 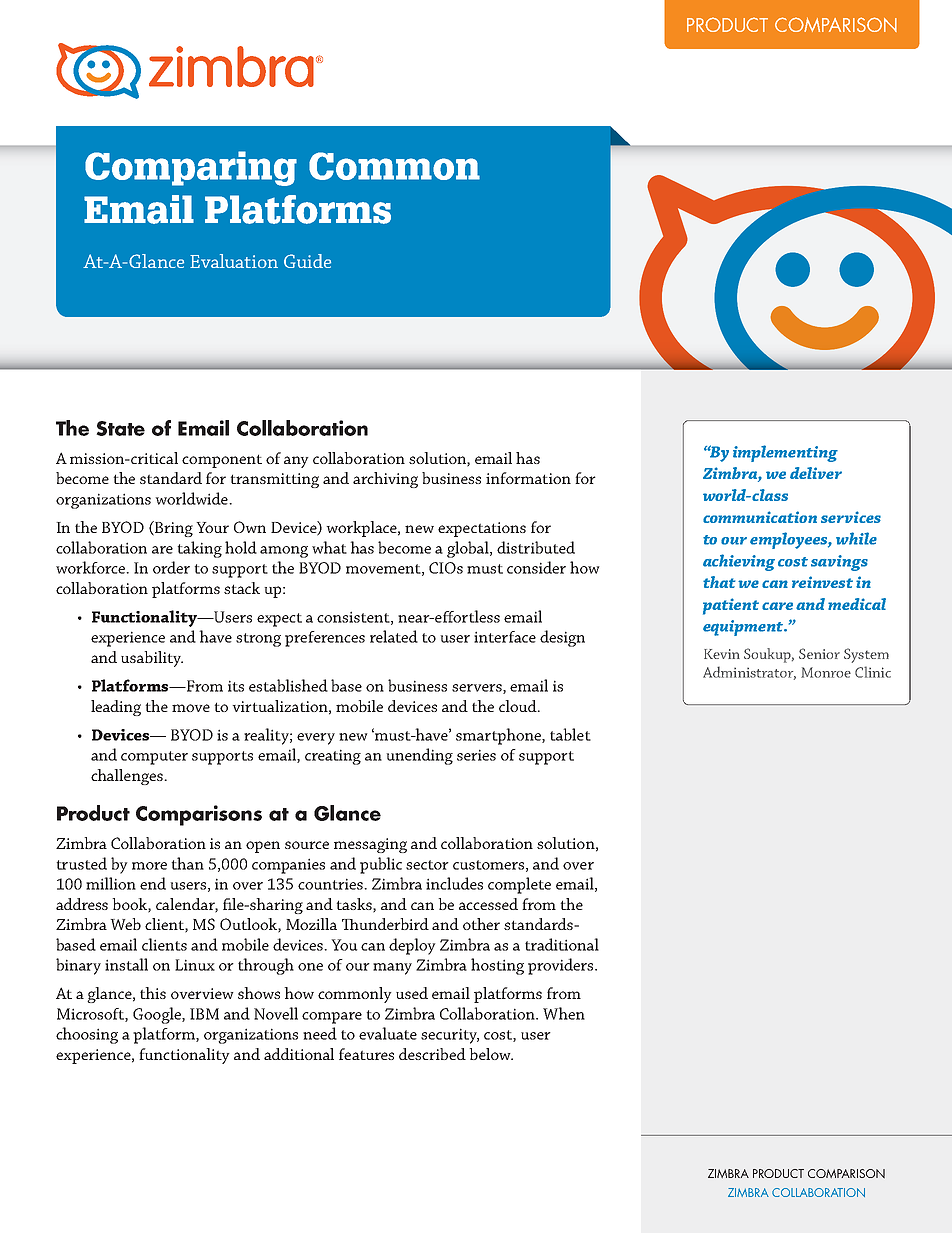 What do you see at coordinates (450, 1036) in the screenshot?
I see `security` at bounding box center [450, 1036].
